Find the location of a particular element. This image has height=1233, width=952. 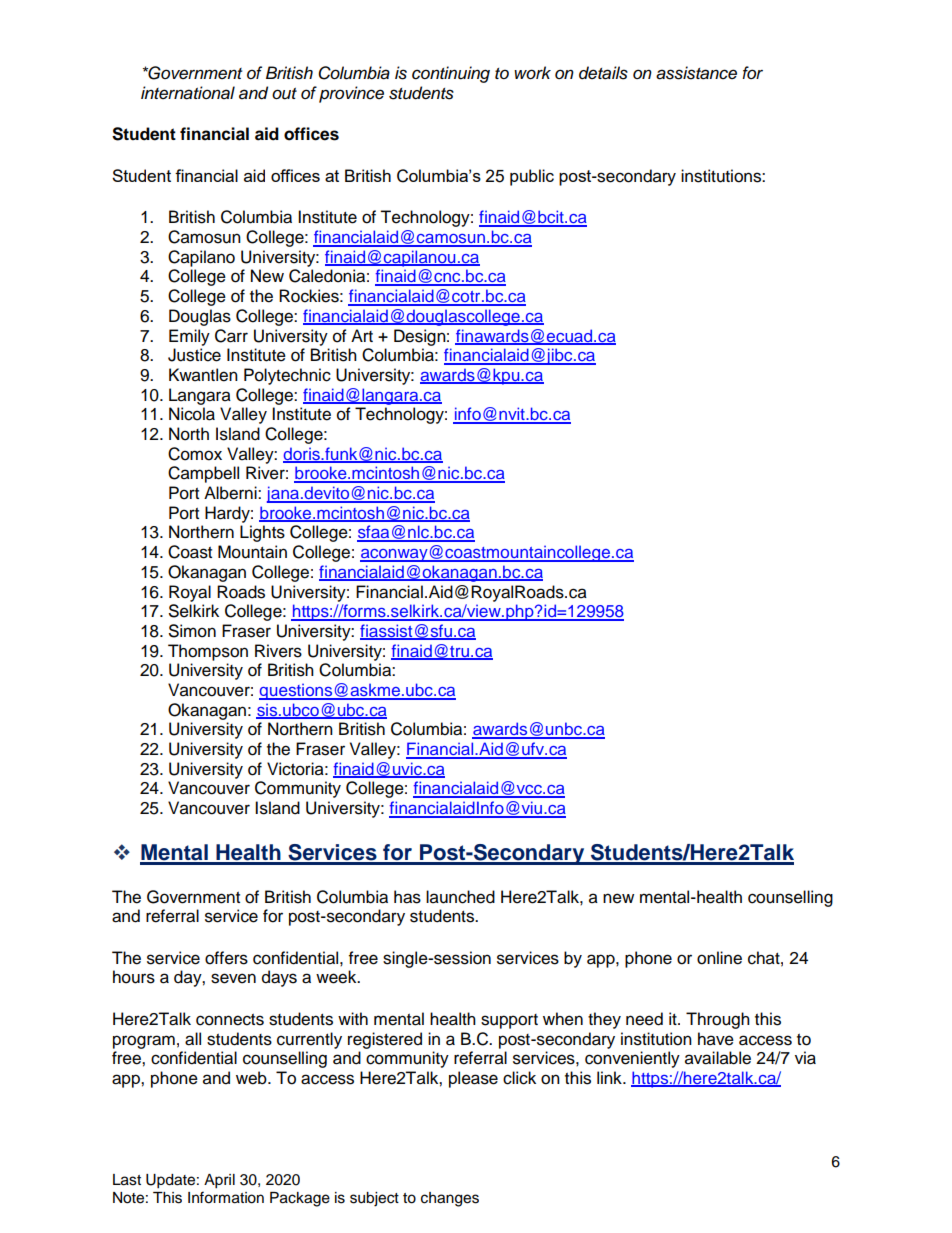

launched is located at coordinates (460, 897).
